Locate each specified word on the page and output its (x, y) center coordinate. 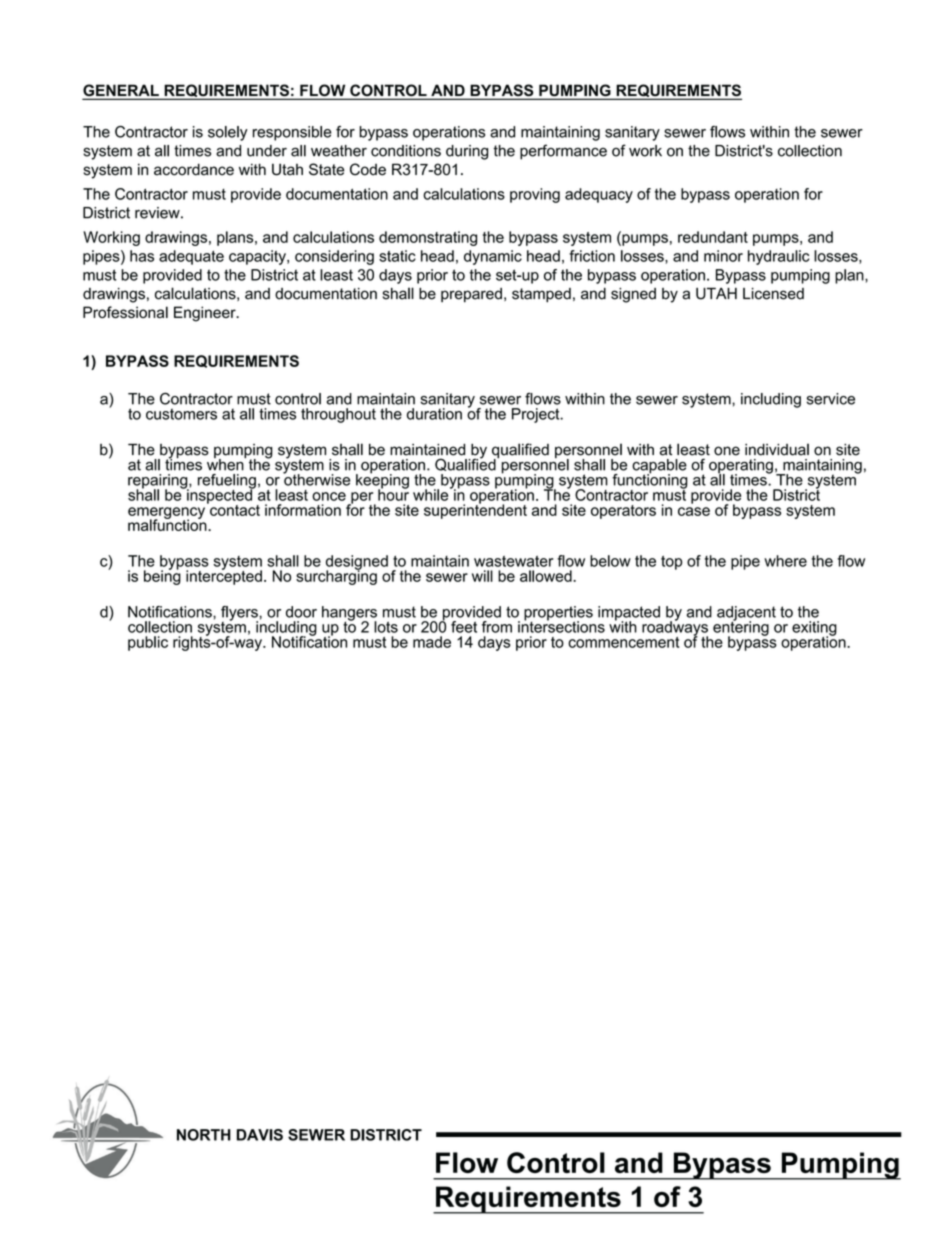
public (148, 643)
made (432, 642)
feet (464, 627)
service (831, 399)
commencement (624, 642)
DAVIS (260, 1135)
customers (181, 414)
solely (228, 133)
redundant (713, 237)
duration (434, 414)
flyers (240, 614)
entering (741, 628)
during (467, 152)
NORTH (204, 1135)
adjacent (746, 614)
